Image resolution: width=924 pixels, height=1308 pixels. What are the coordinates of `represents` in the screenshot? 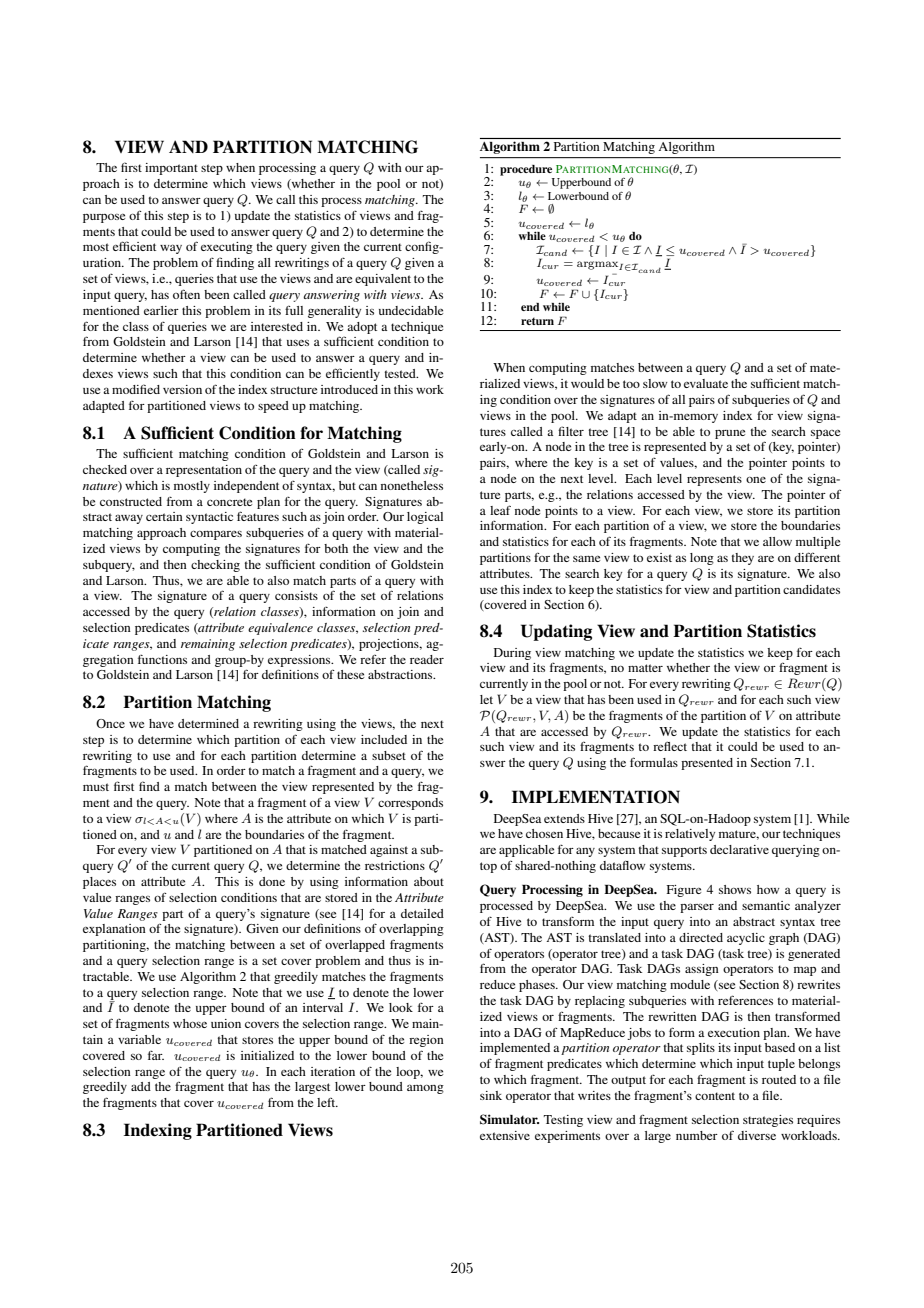 It's located at (714, 480).
